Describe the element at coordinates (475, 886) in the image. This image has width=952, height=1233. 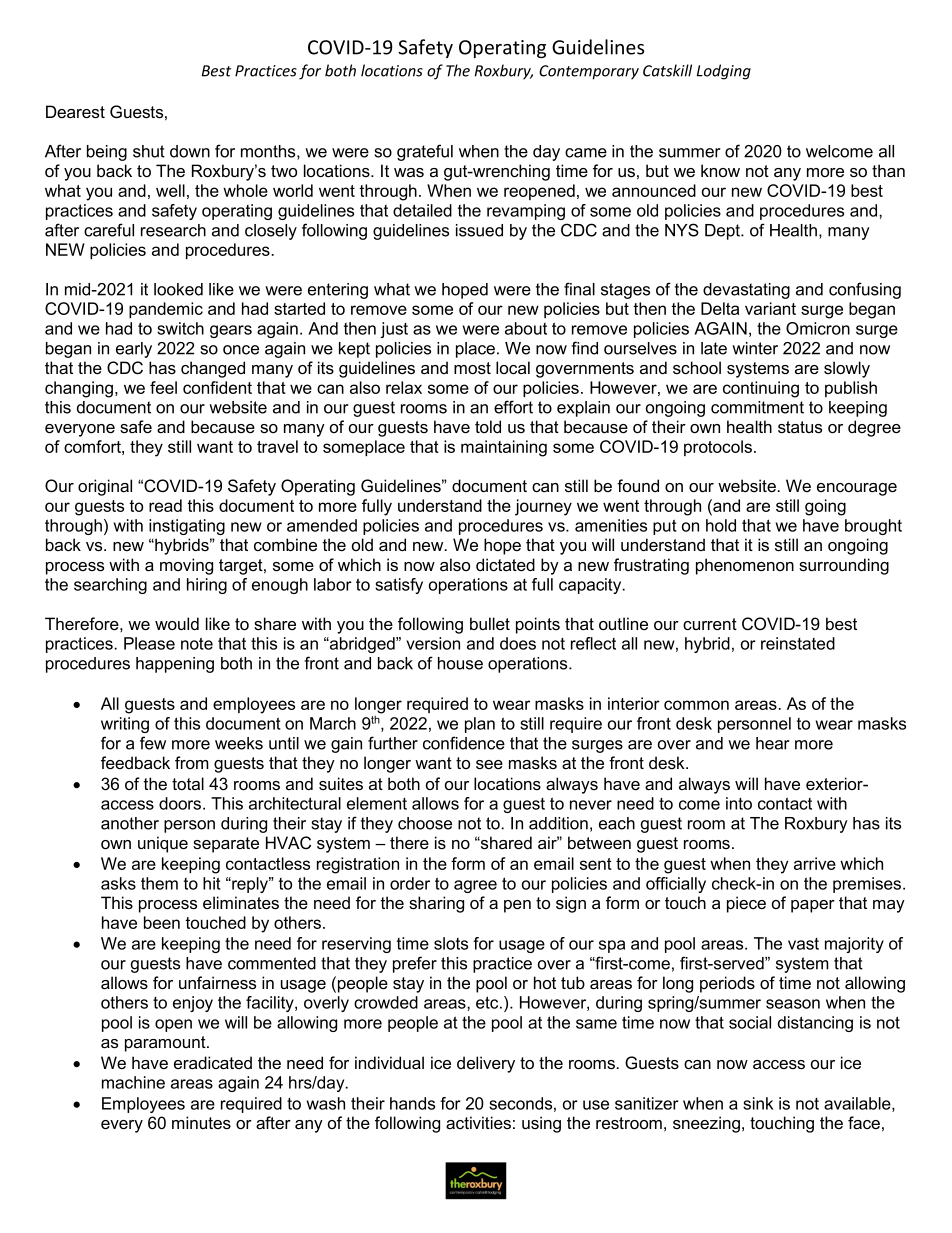
I see `agree` at that location.
